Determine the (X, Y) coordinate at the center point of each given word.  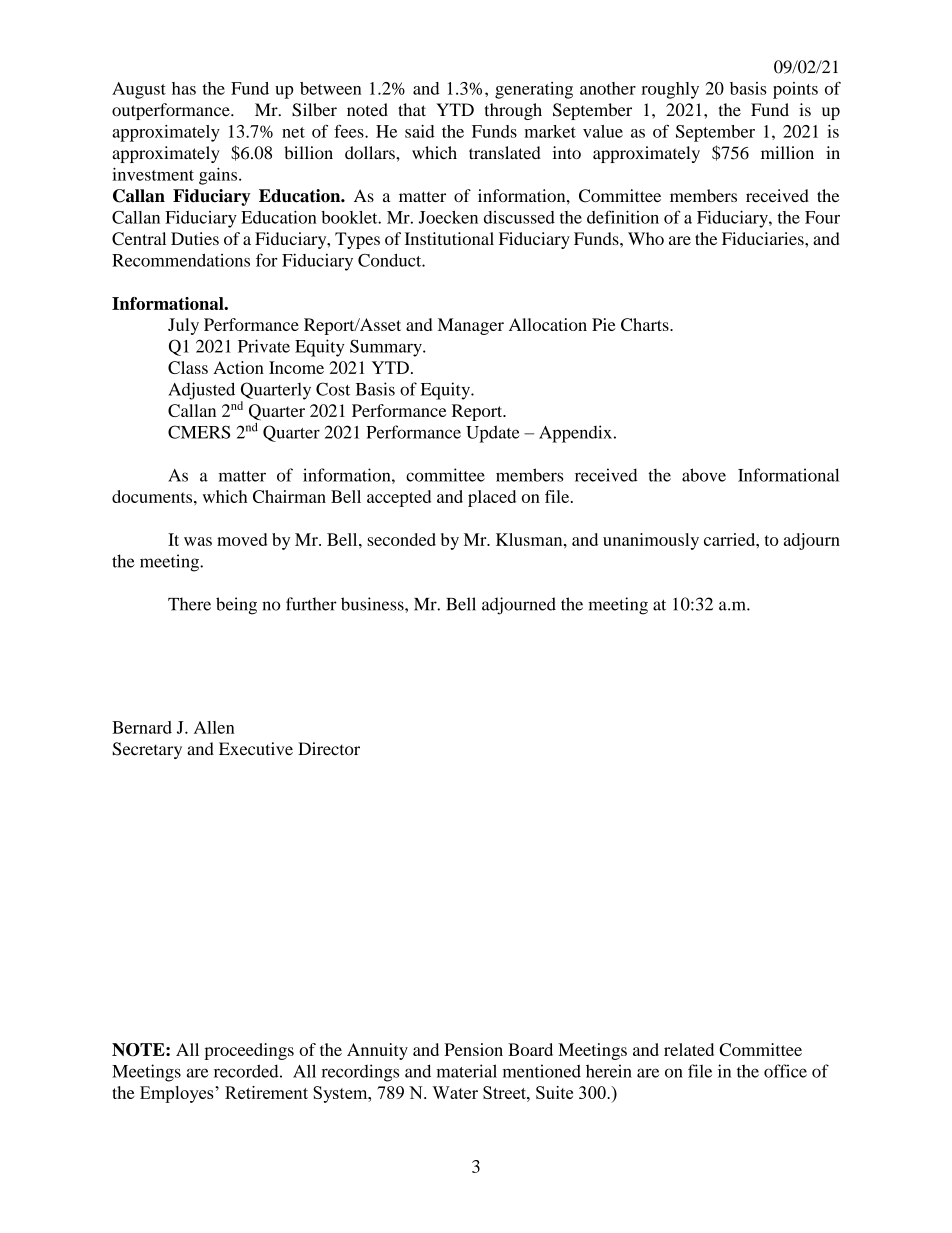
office (785, 1071)
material (467, 1071)
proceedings (249, 1051)
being (236, 606)
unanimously (651, 541)
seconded (402, 539)
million (787, 152)
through (513, 111)
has (184, 88)
